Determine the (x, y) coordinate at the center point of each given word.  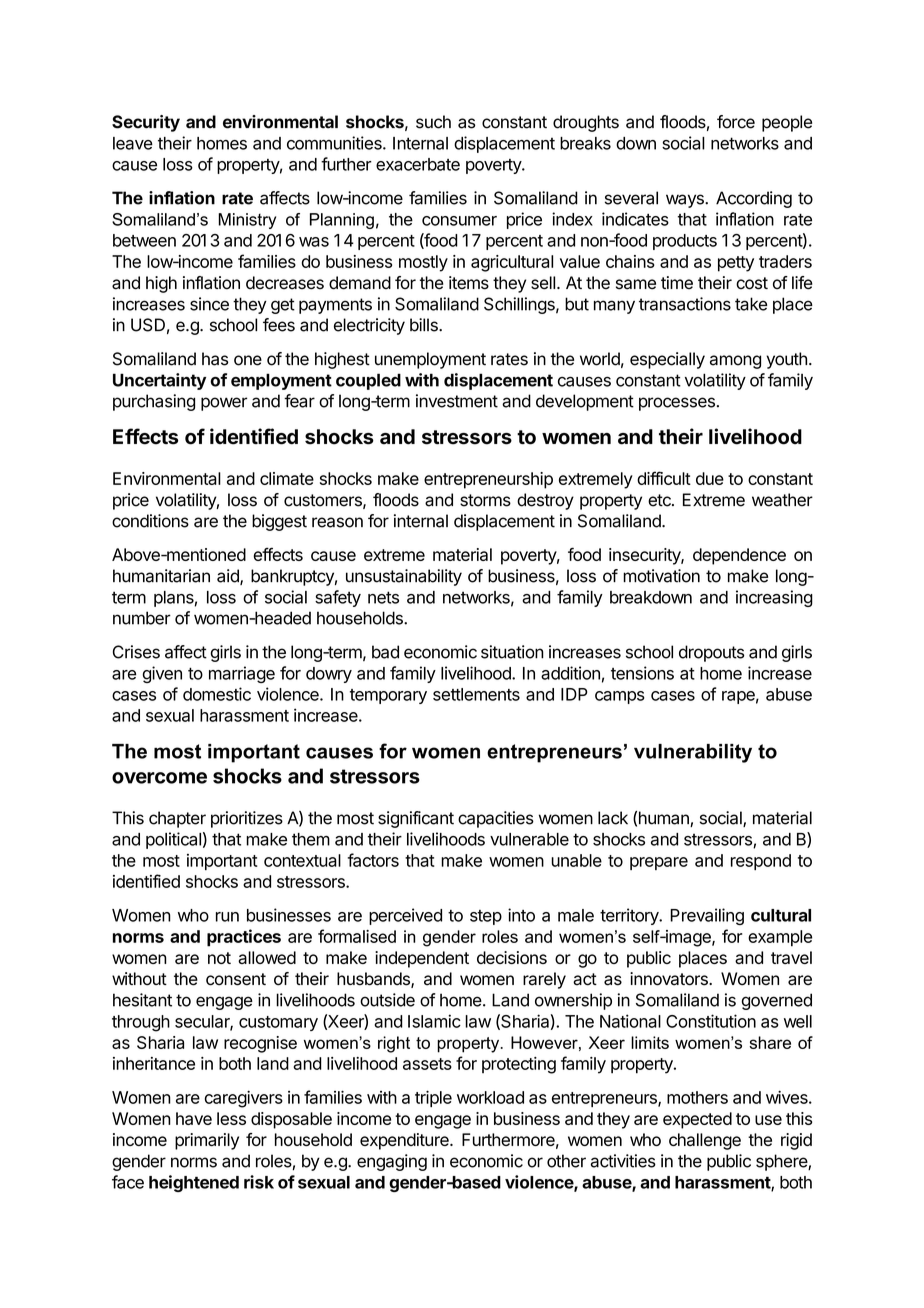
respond (761, 862)
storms (485, 500)
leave (133, 143)
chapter (177, 819)
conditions (150, 521)
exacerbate (418, 164)
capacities (496, 819)
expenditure (405, 1141)
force (736, 122)
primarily (207, 1141)
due (710, 478)
